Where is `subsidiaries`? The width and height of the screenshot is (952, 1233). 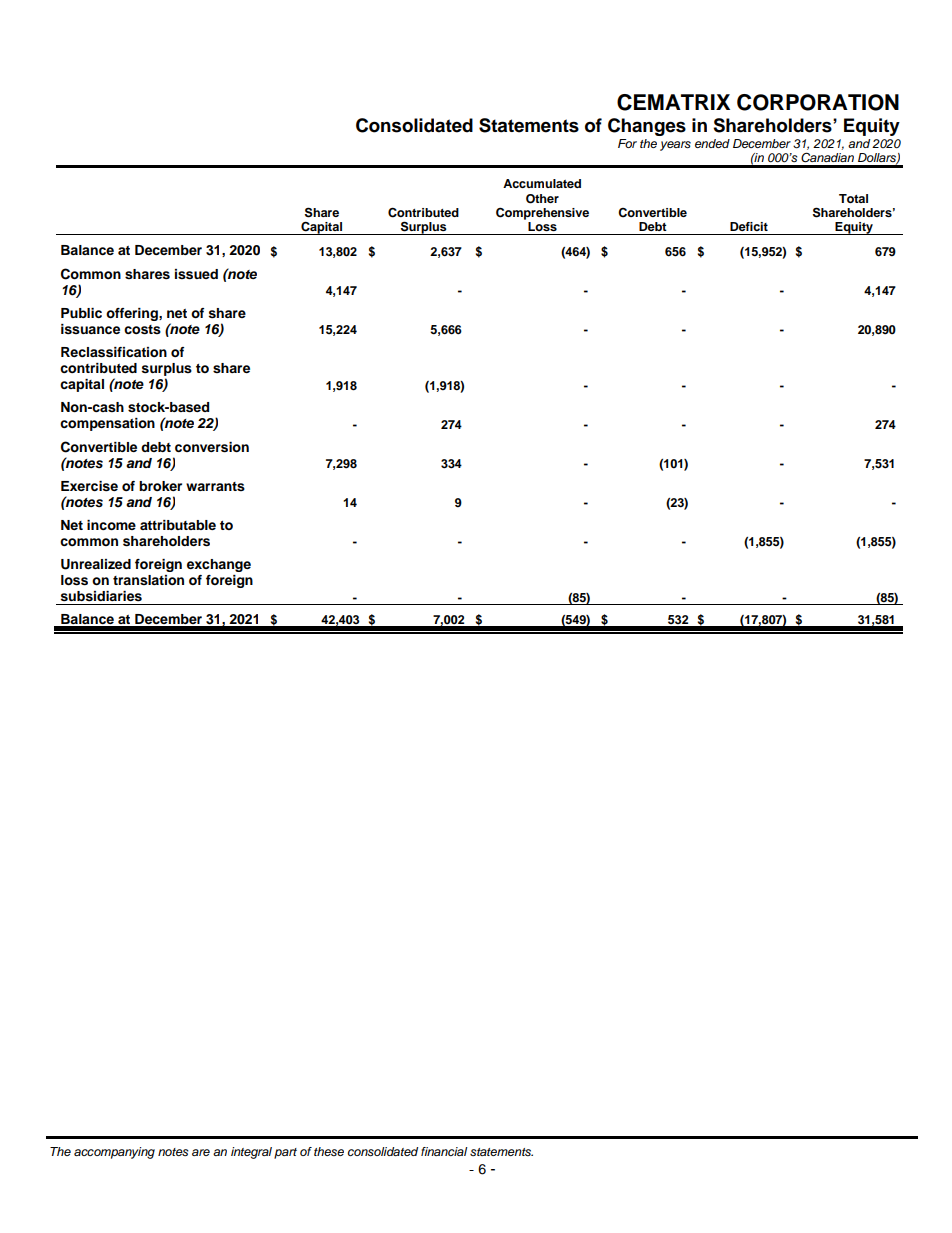 subsidiaries is located at coordinates (101, 596).
